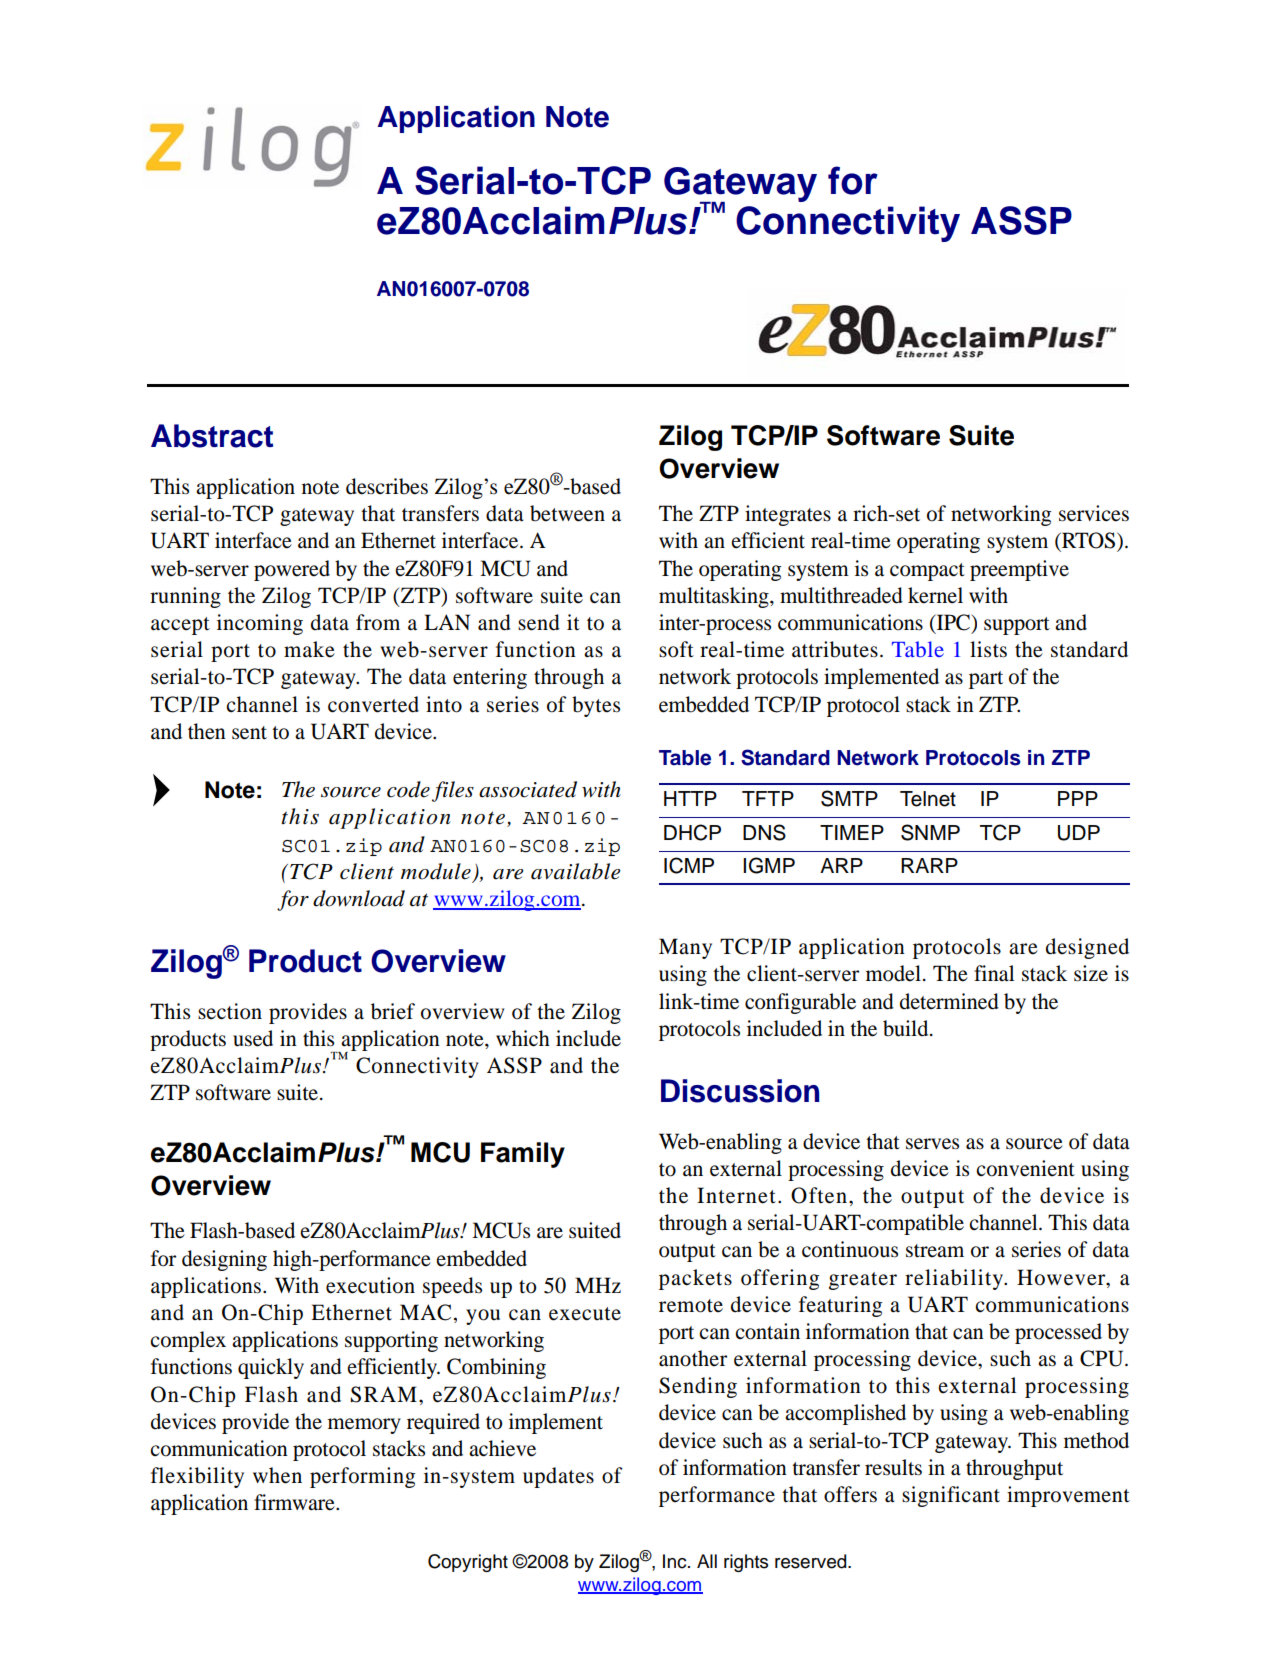 Image resolution: width=1280 pixels, height=1656 pixels. Describe the element at coordinates (707, 1561) in the screenshot. I see `All` at that location.
